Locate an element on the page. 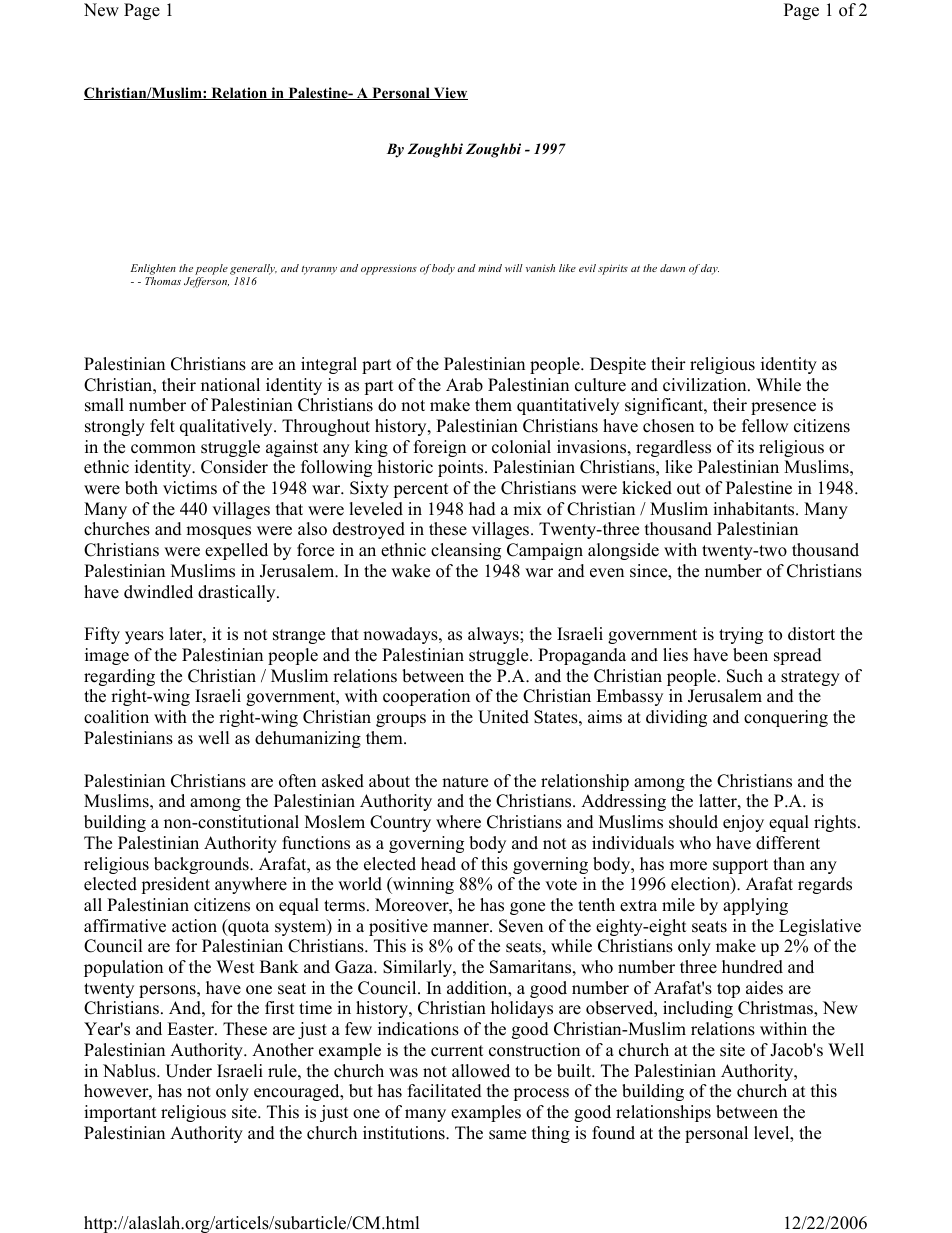  foreign is located at coordinates (440, 448).
